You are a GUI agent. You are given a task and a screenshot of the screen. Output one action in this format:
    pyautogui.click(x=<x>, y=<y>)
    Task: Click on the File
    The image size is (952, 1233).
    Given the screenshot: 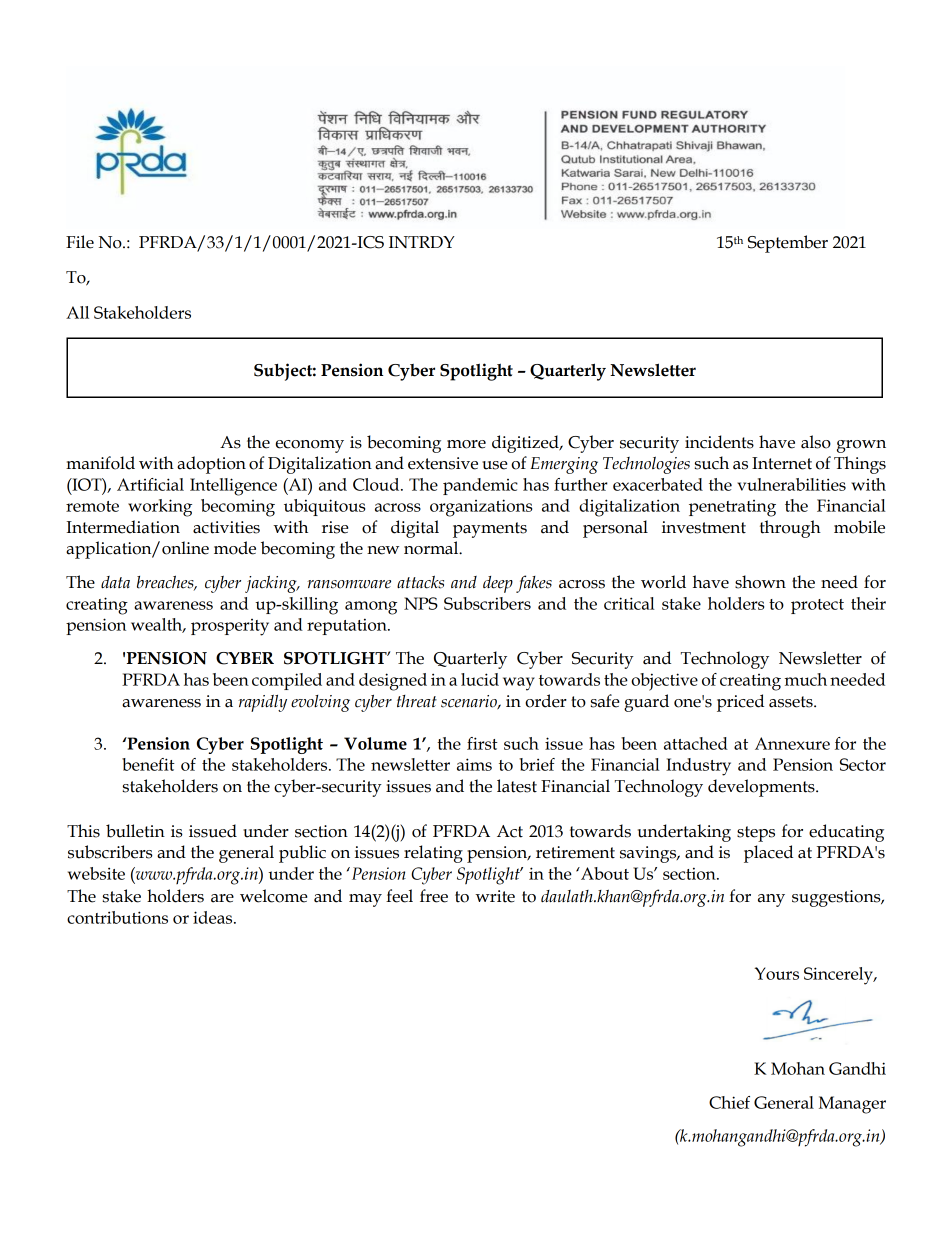 What is the action you would take?
    pyautogui.click(x=80, y=242)
